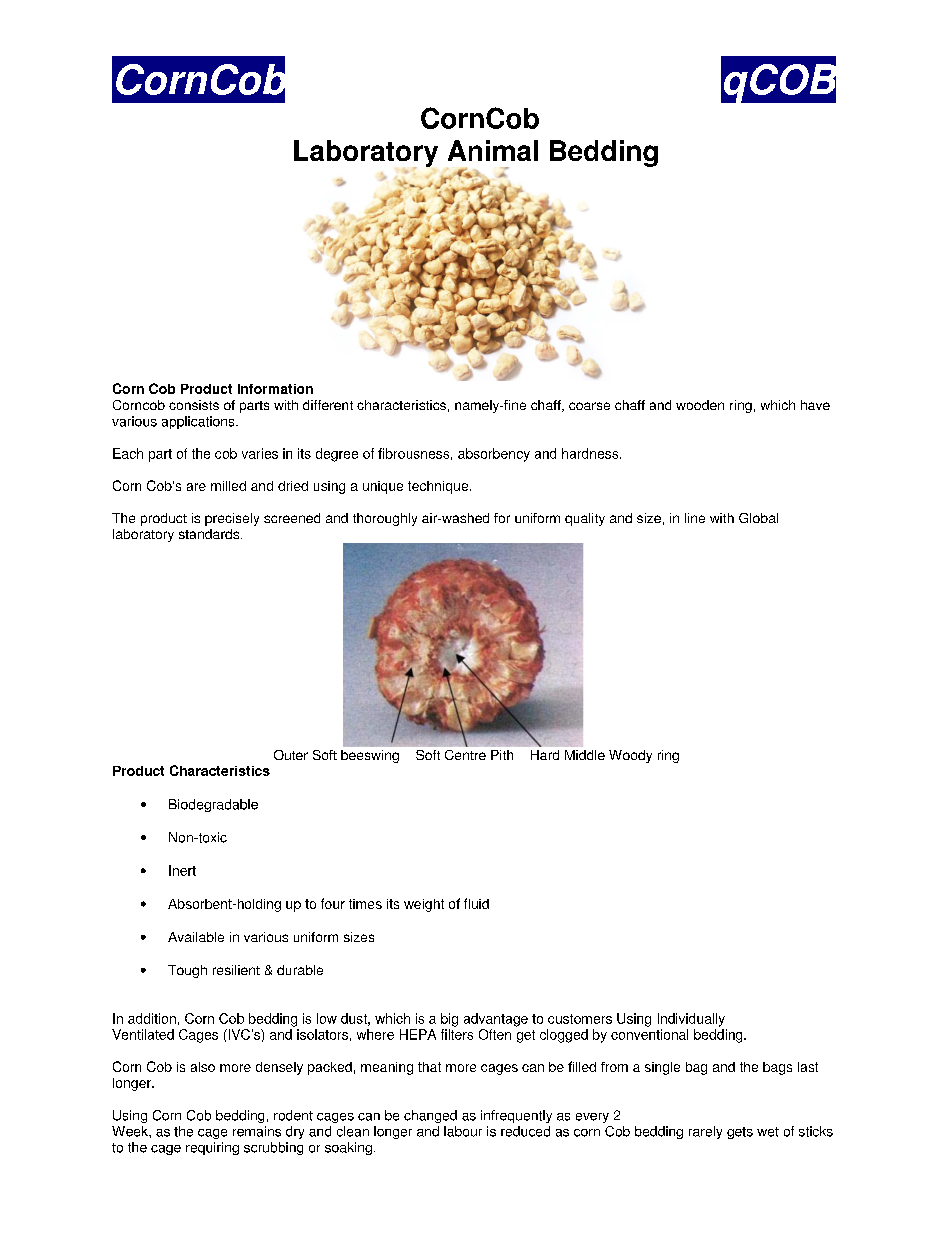 The width and height of the screenshot is (952, 1233). I want to click on Centre, so click(465, 755).
